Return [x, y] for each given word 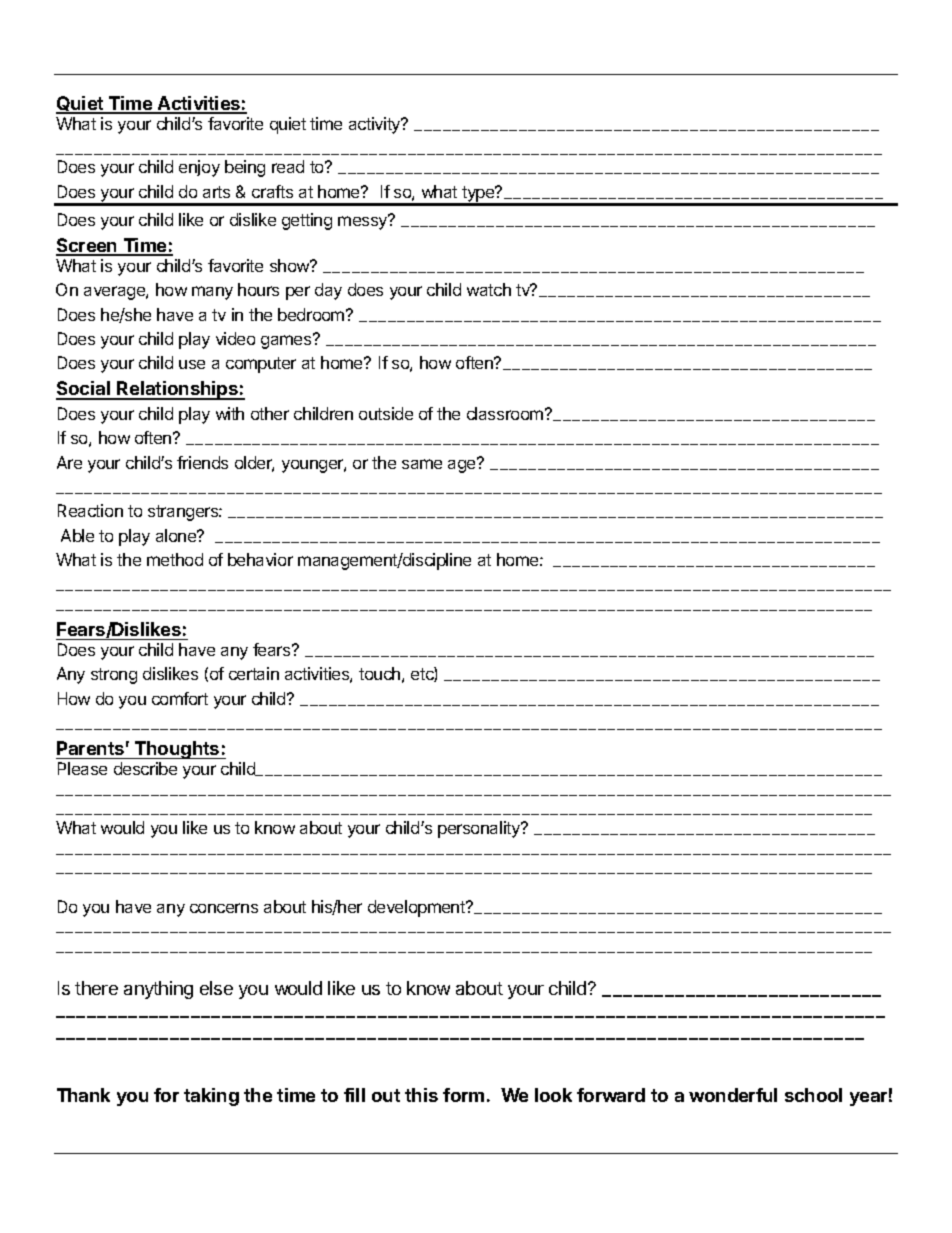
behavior [260, 559]
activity [376, 125]
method [175, 559]
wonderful [733, 1095]
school [813, 1095]
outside [386, 413]
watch [489, 289]
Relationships [177, 390]
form [463, 1095]
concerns [224, 908]
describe [145, 768]
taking [211, 1097]
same [422, 464]
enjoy [199, 168]
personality [480, 829]
